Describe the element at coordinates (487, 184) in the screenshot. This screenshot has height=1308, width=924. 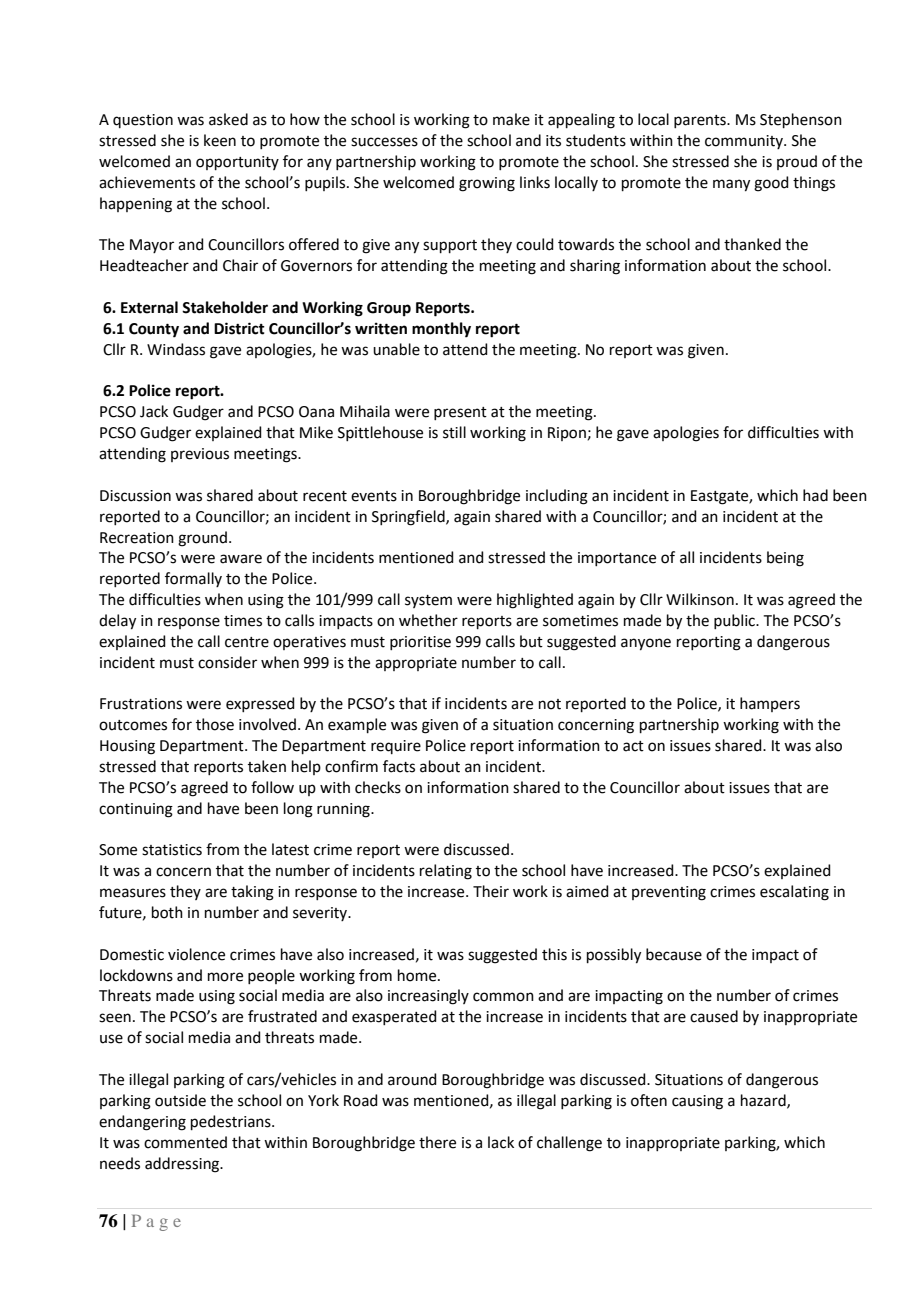
I see `growing` at that location.
